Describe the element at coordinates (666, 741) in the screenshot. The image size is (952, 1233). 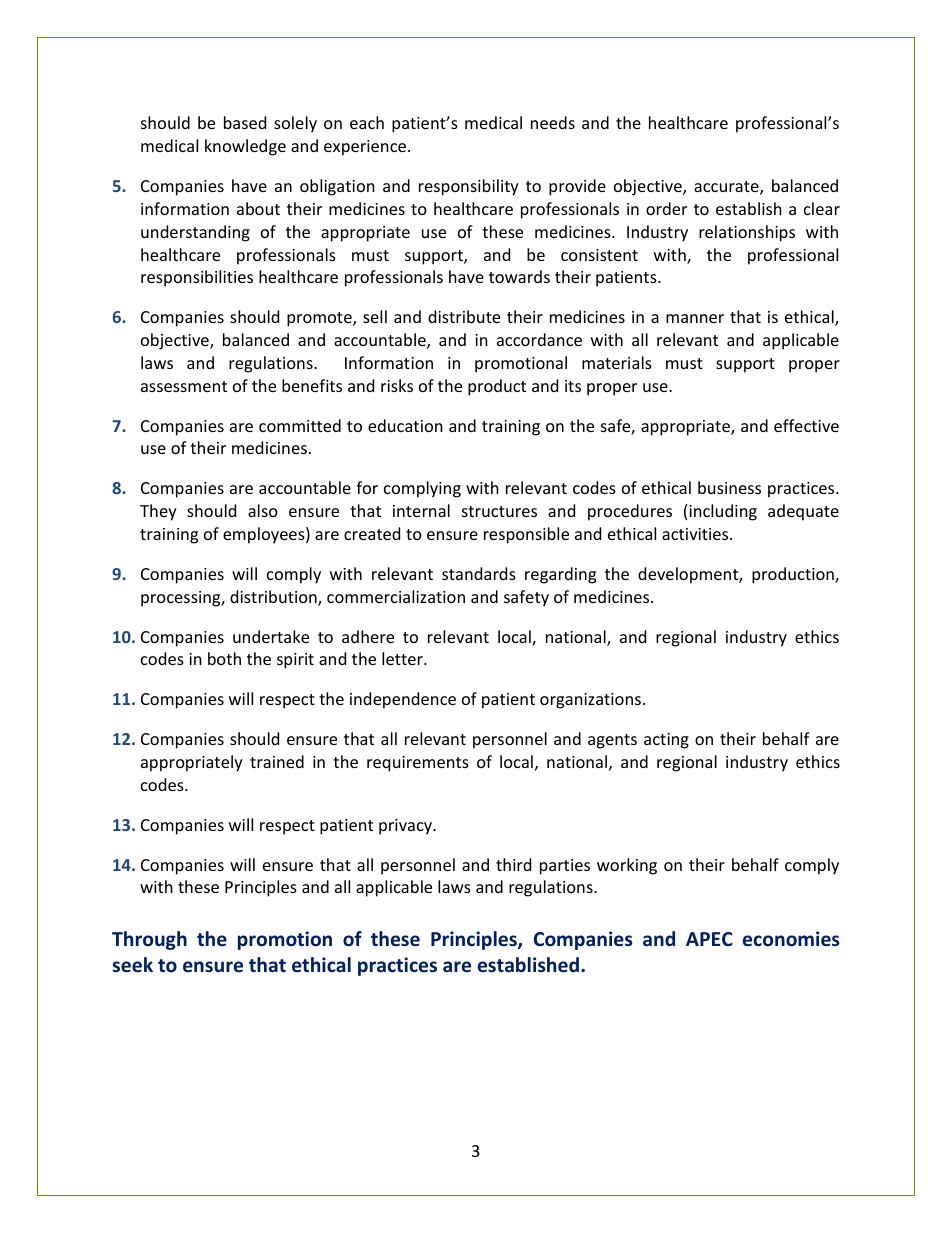
I see `acting` at that location.
